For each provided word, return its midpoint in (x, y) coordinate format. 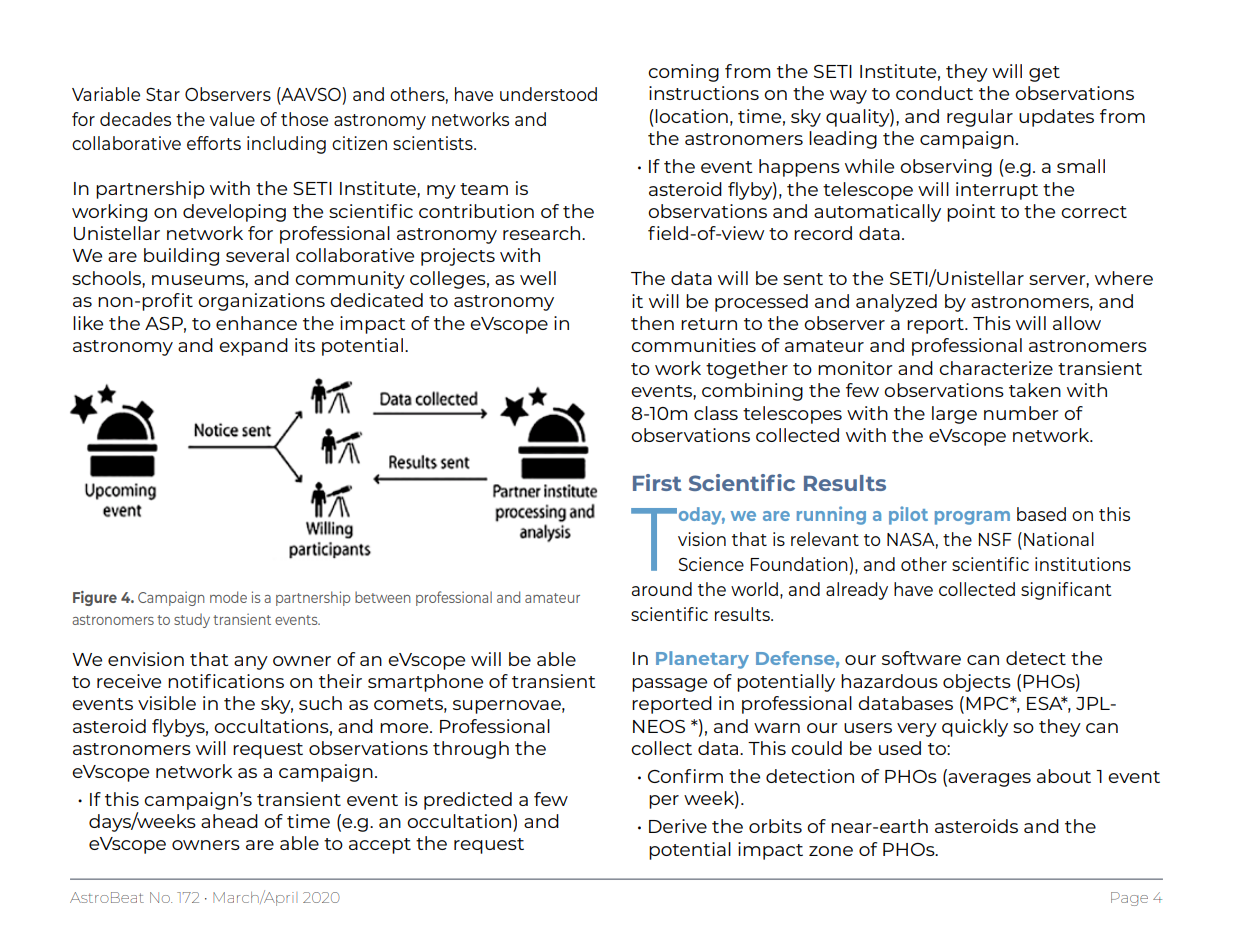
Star (163, 94)
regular (980, 118)
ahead (229, 821)
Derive (678, 826)
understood (548, 94)
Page (1129, 899)
